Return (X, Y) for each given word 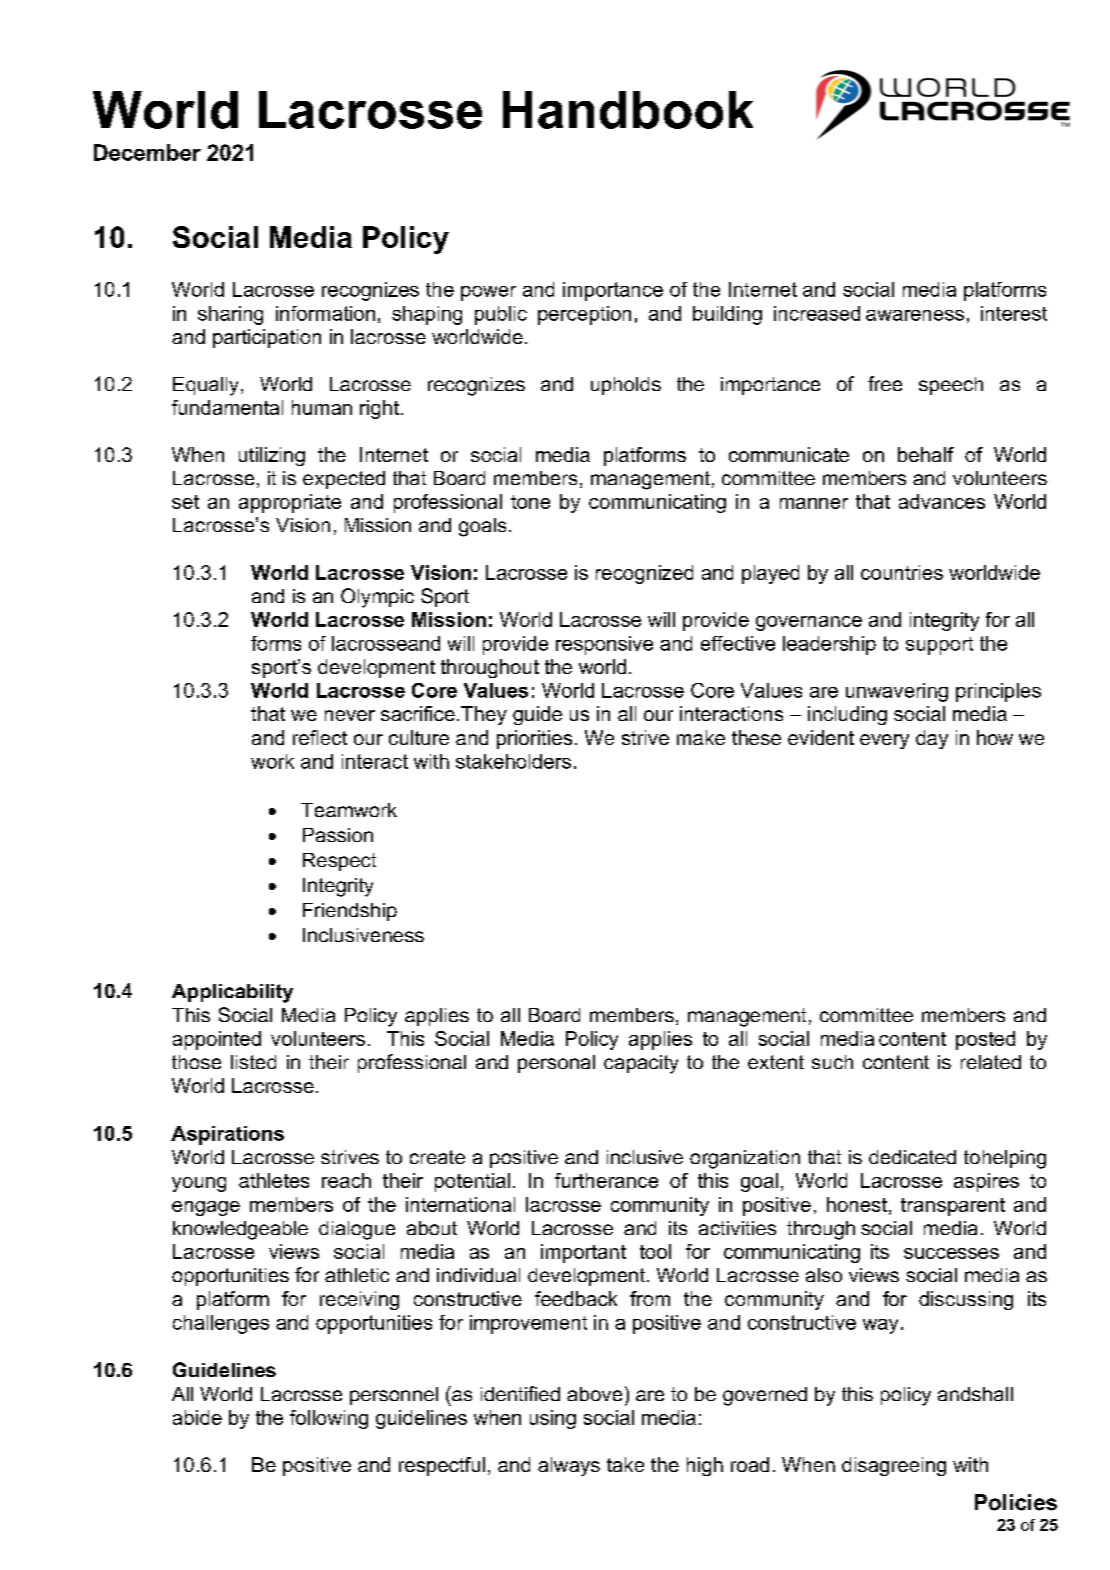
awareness (915, 315)
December (147, 152)
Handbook (628, 110)
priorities (534, 739)
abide (197, 1417)
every (884, 741)
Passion (338, 835)
